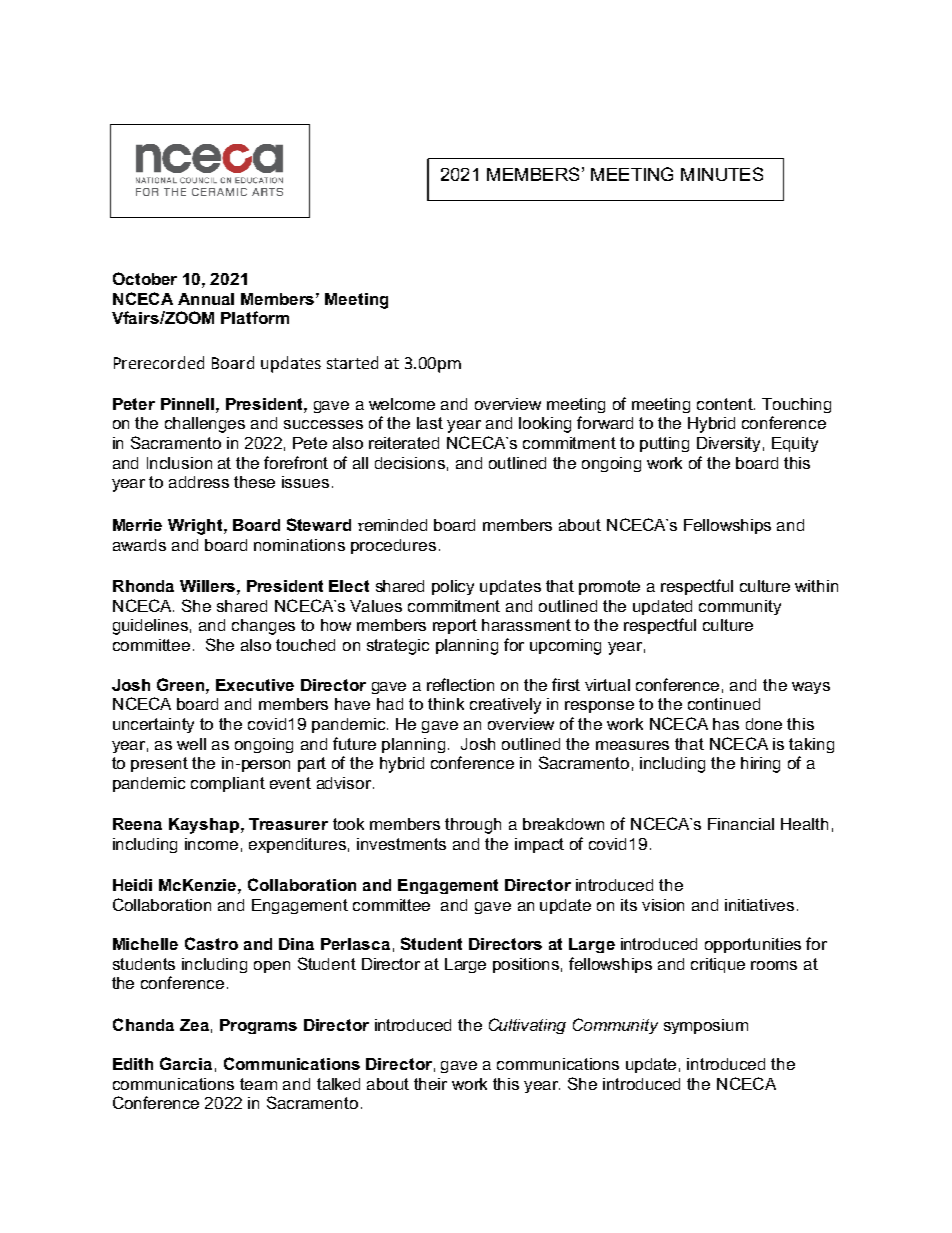  What do you see at coordinates (186, 1063) in the screenshot?
I see `Garcia` at bounding box center [186, 1063].
